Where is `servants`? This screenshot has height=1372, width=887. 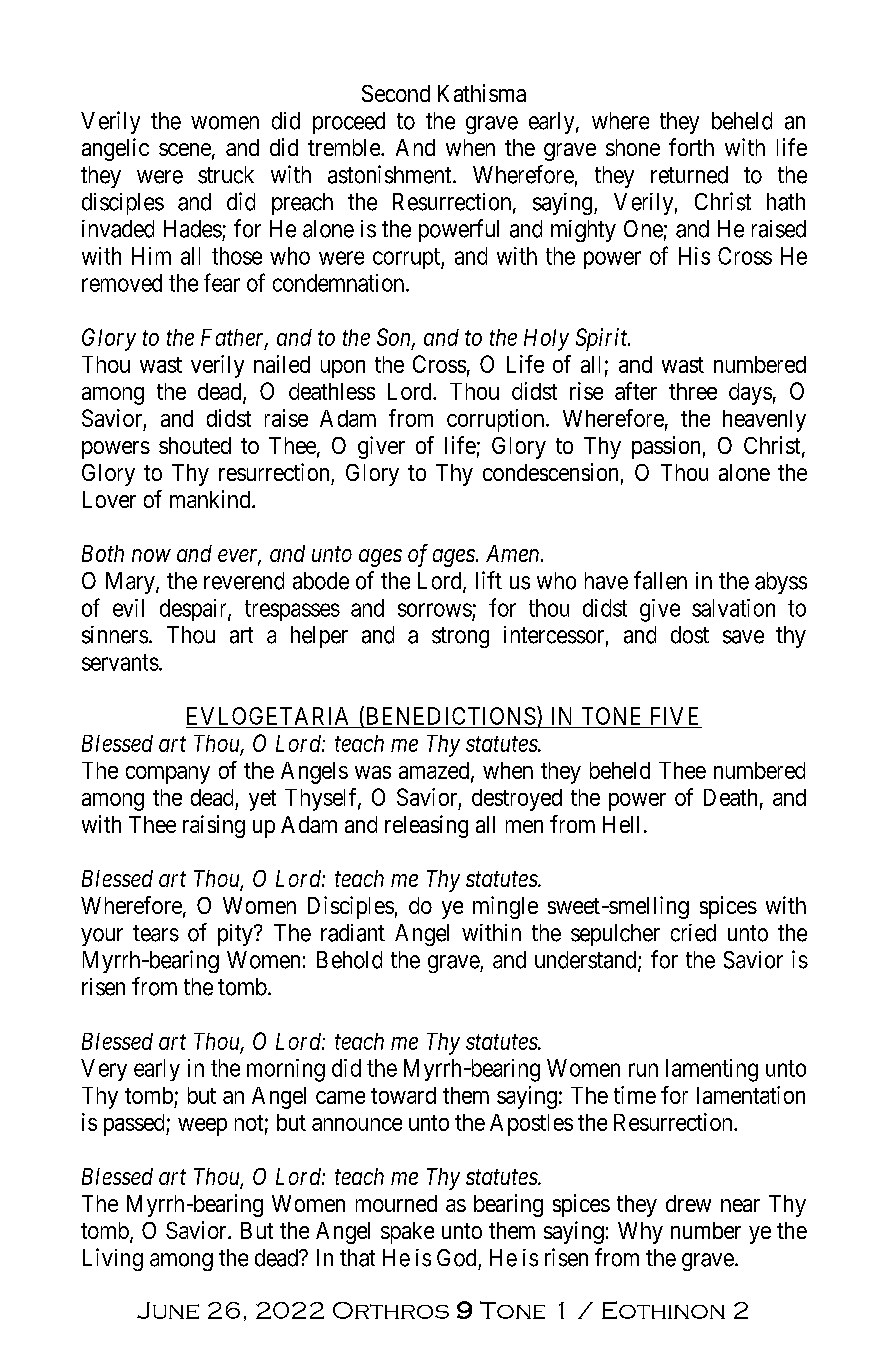
servants is located at coordinates (120, 662).
